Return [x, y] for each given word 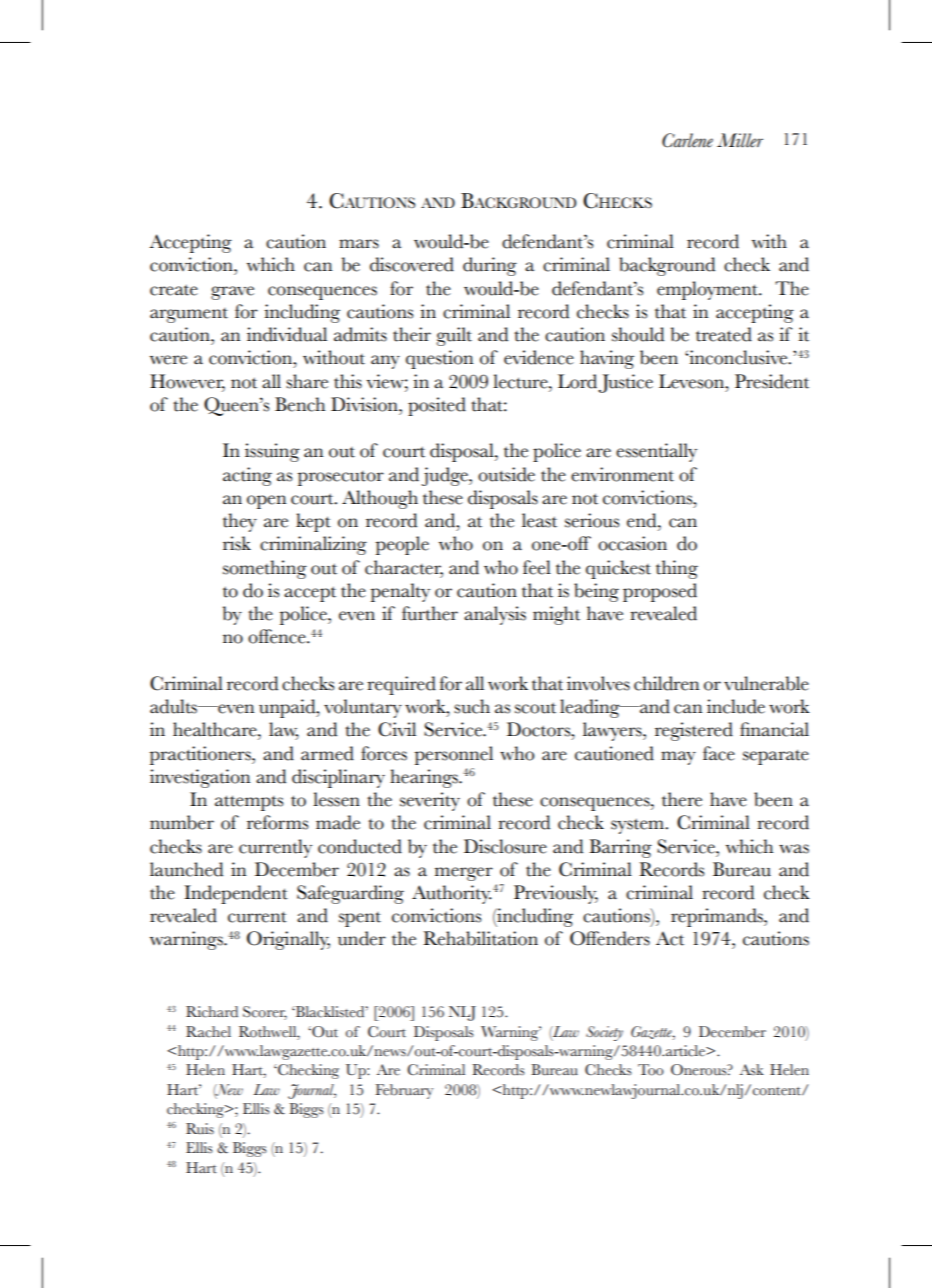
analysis [495, 615]
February [404, 1091]
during [490, 266]
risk [237, 543]
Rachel [208, 1032]
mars [359, 244]
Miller [740, 140]
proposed [660, 592]
